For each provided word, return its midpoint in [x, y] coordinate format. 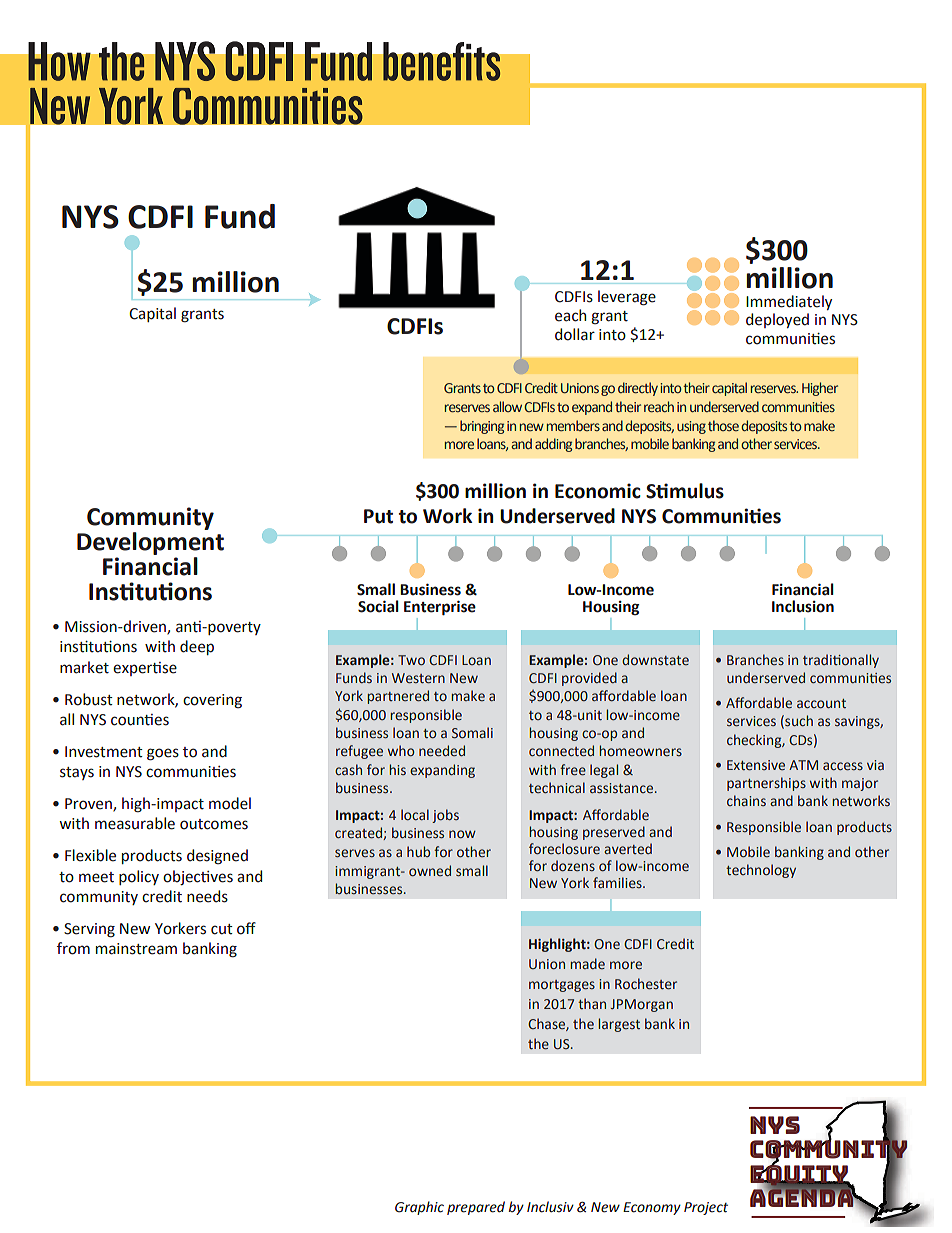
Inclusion [803, 606]
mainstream [136, 949]
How [59, 61]
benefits [442, 61]
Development [150, 543]
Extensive [756, 765]
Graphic [419, 1208]
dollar [575, 334]
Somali [472, 732]
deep [197, 647]
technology [761, 871]
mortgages [562, 986]
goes [163, 754]
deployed [777, 320]
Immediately [789, 302]
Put [378, 516]
